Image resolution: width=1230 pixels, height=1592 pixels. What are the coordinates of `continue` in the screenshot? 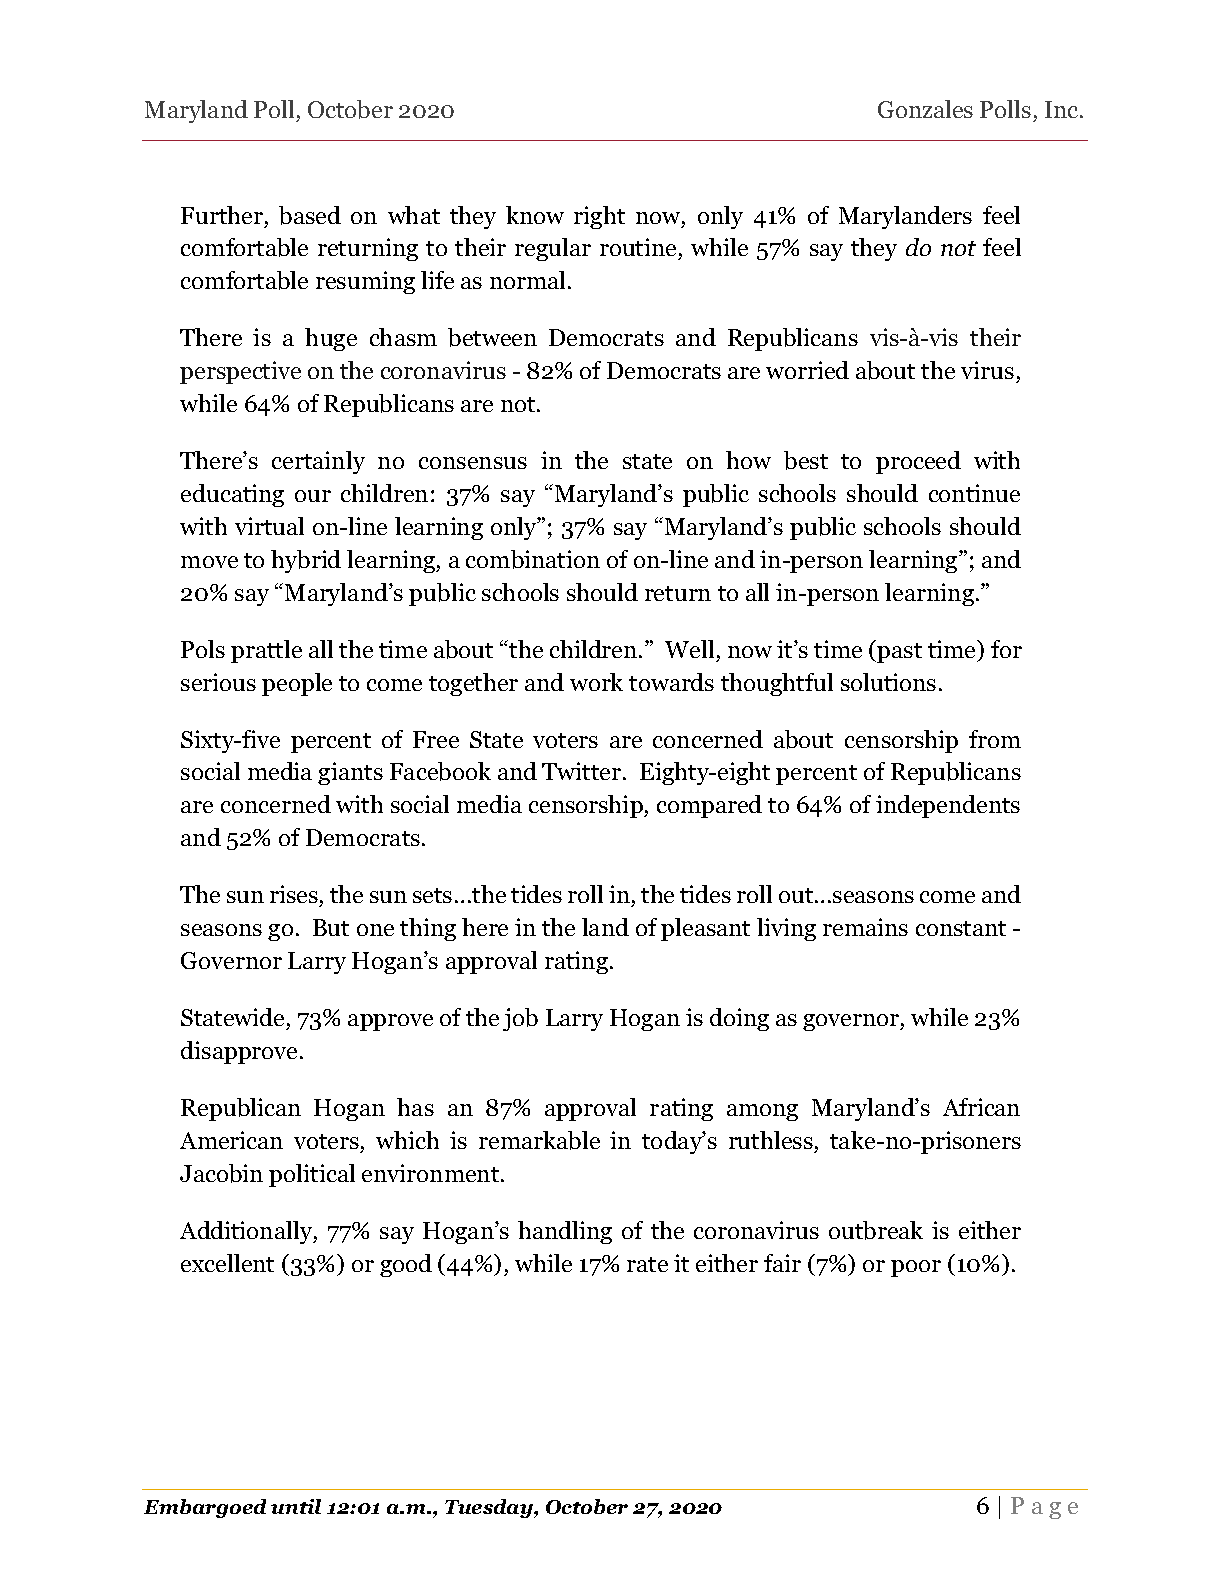 It's located at (974, 493).
